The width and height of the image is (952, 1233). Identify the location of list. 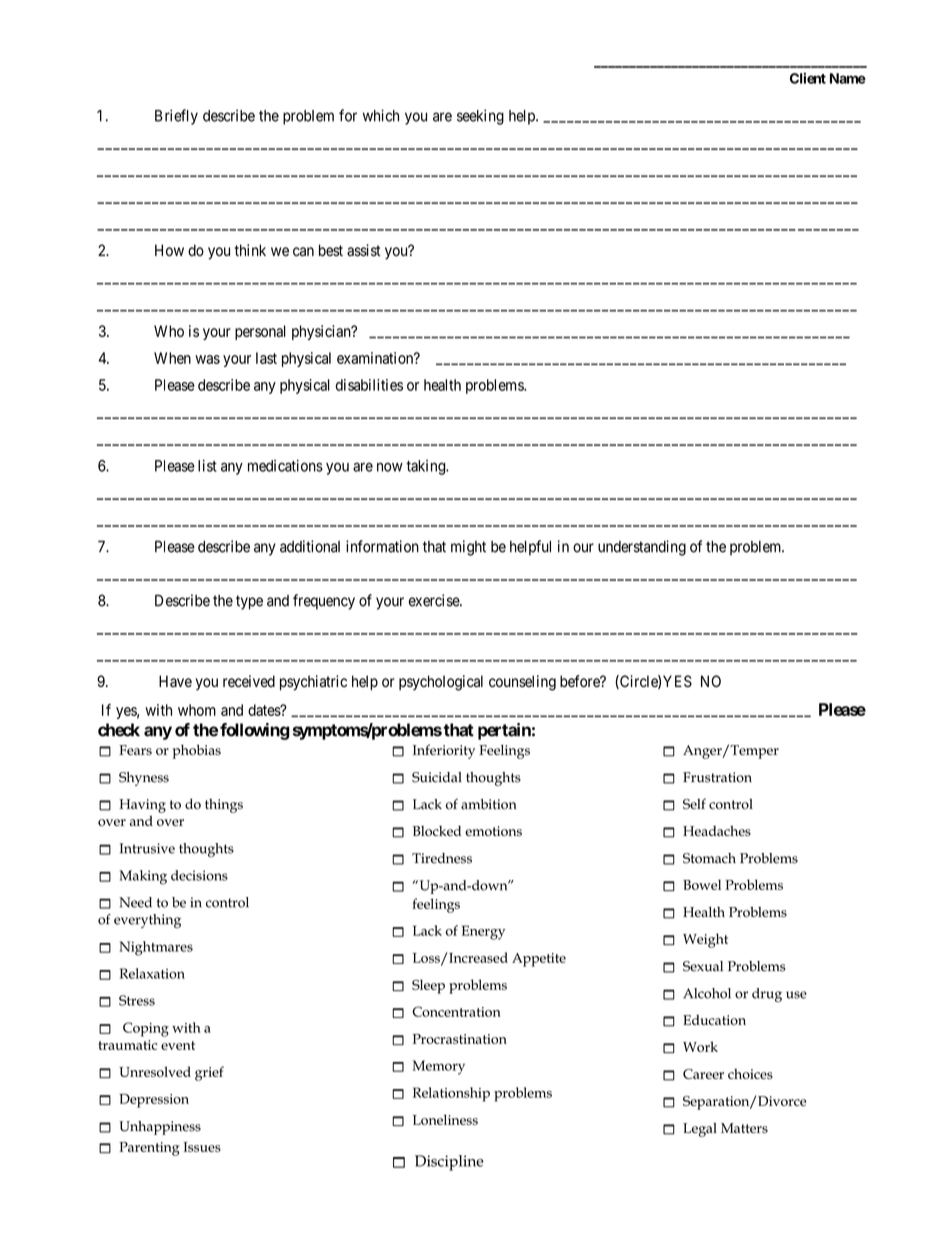
(207, 465).
